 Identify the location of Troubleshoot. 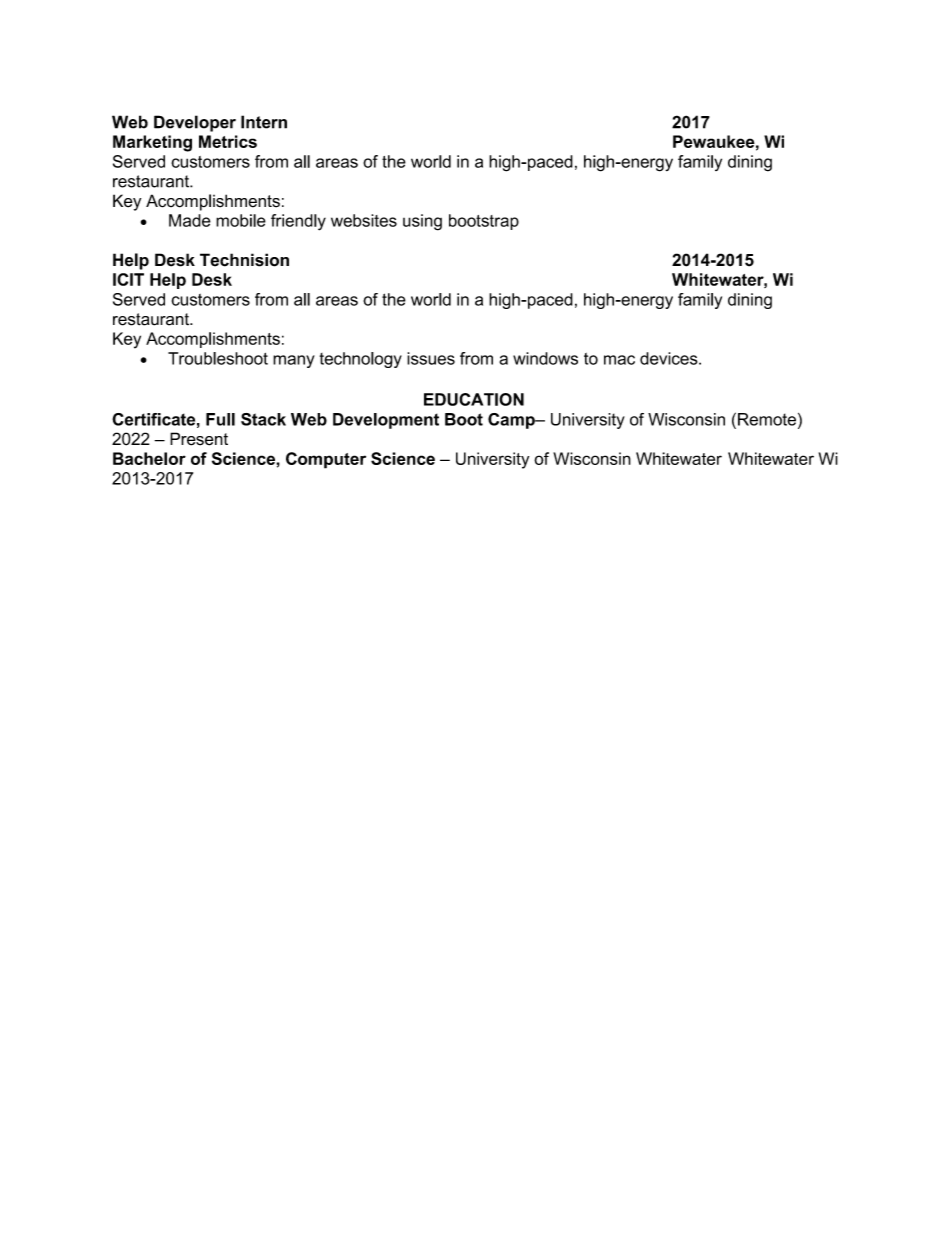
(218, 358).
